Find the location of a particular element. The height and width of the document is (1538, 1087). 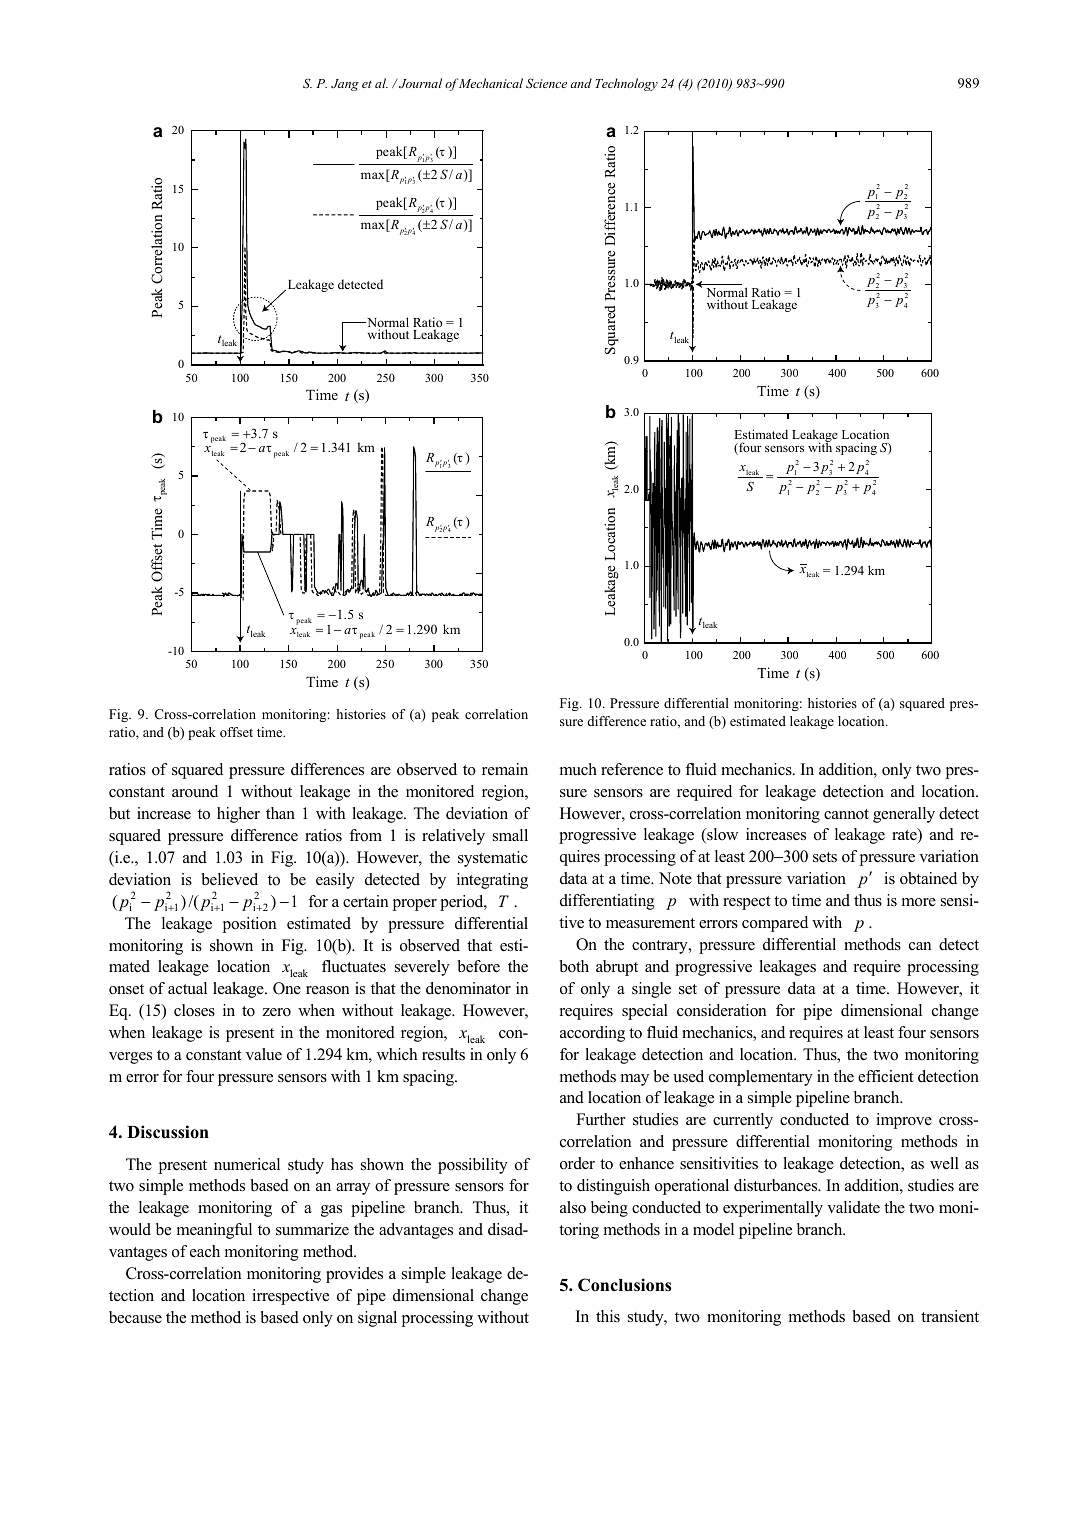

reference is located at coordinates (632, 769).
